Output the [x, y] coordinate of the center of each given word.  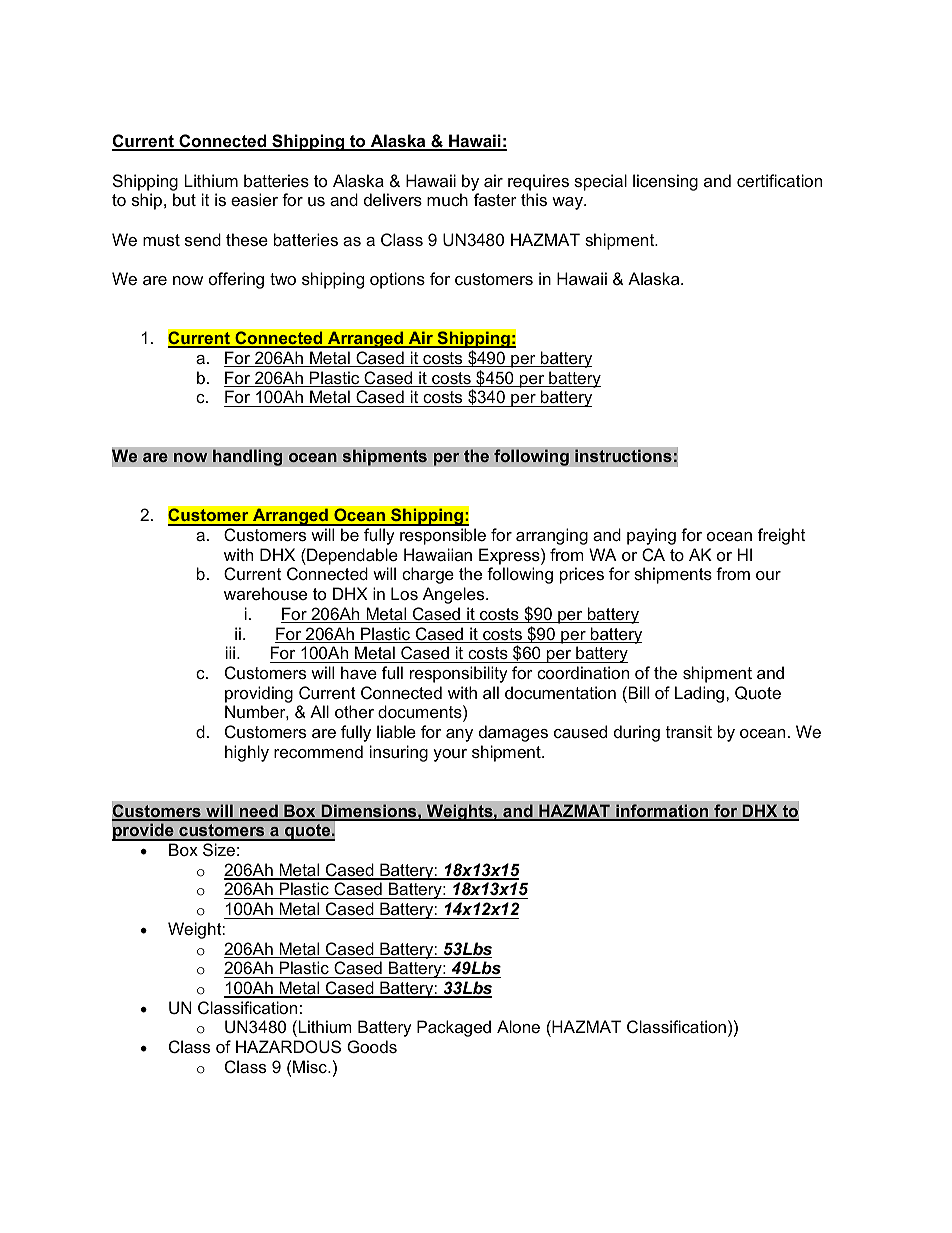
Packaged [454, 1028]
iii [232, 652]
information [662, 812]
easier [254, 199]
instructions [623, 456]
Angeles [455, 595]
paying [651, 536]
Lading [701, 694]
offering [236, 280]
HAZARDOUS [288, 1046]
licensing [665, 182]
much [447, 199]
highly [247, 753]
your [450, 755]
